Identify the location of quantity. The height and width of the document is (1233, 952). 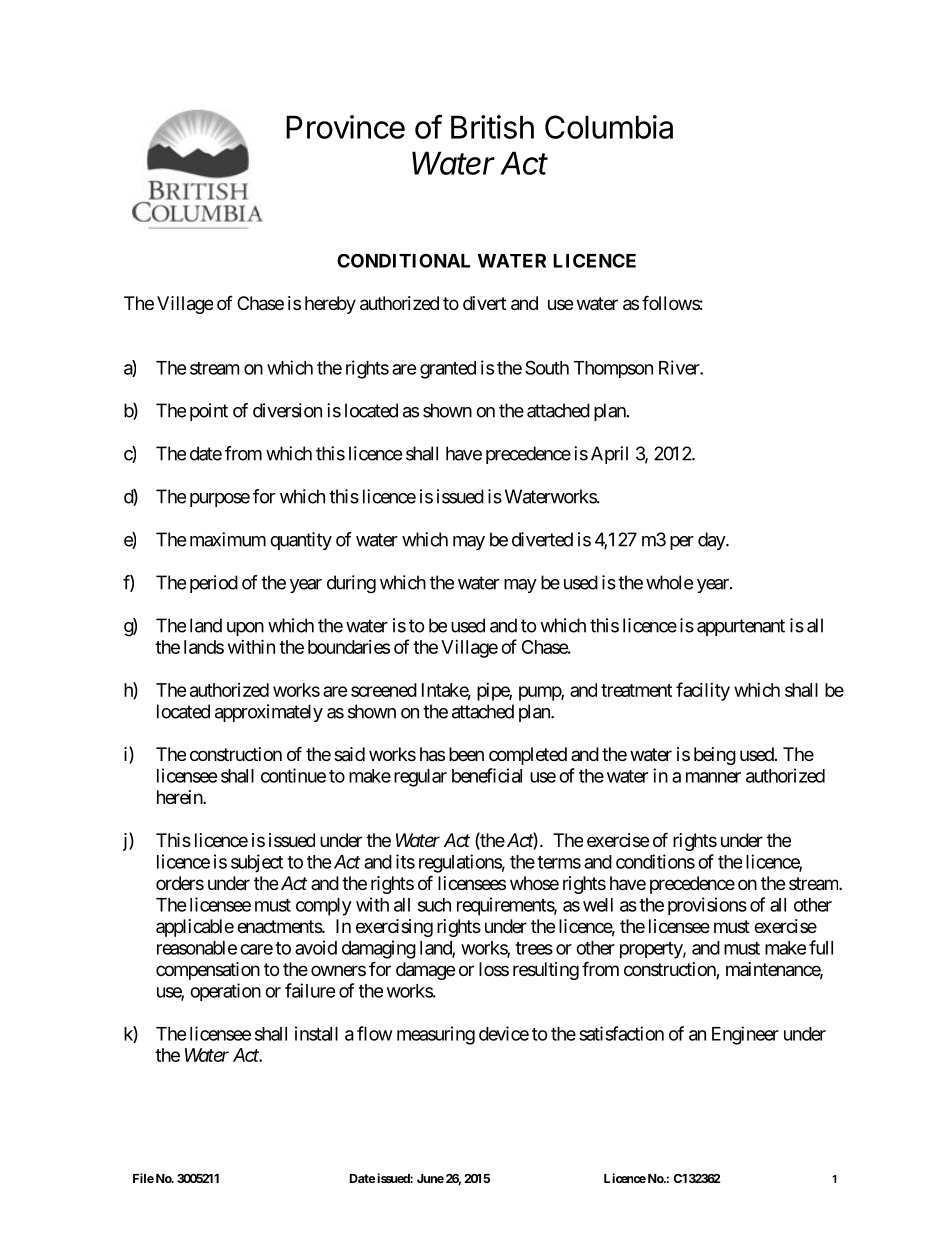
(301, 541).
